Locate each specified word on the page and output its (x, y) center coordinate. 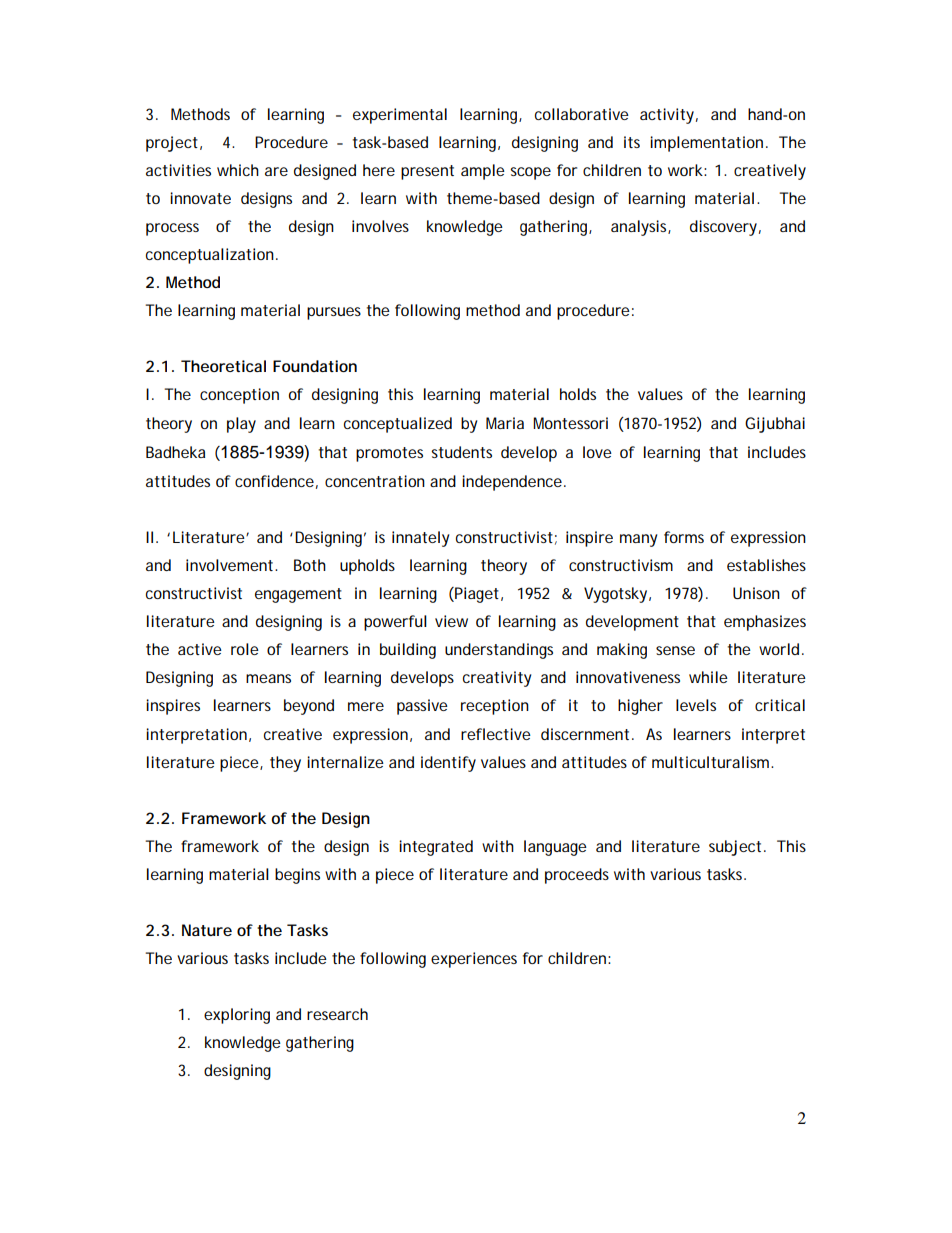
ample (483, 172)
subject (737, 848)
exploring (237, 1016)
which (238, 170)
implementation (706, 144)
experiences (474, 960)
